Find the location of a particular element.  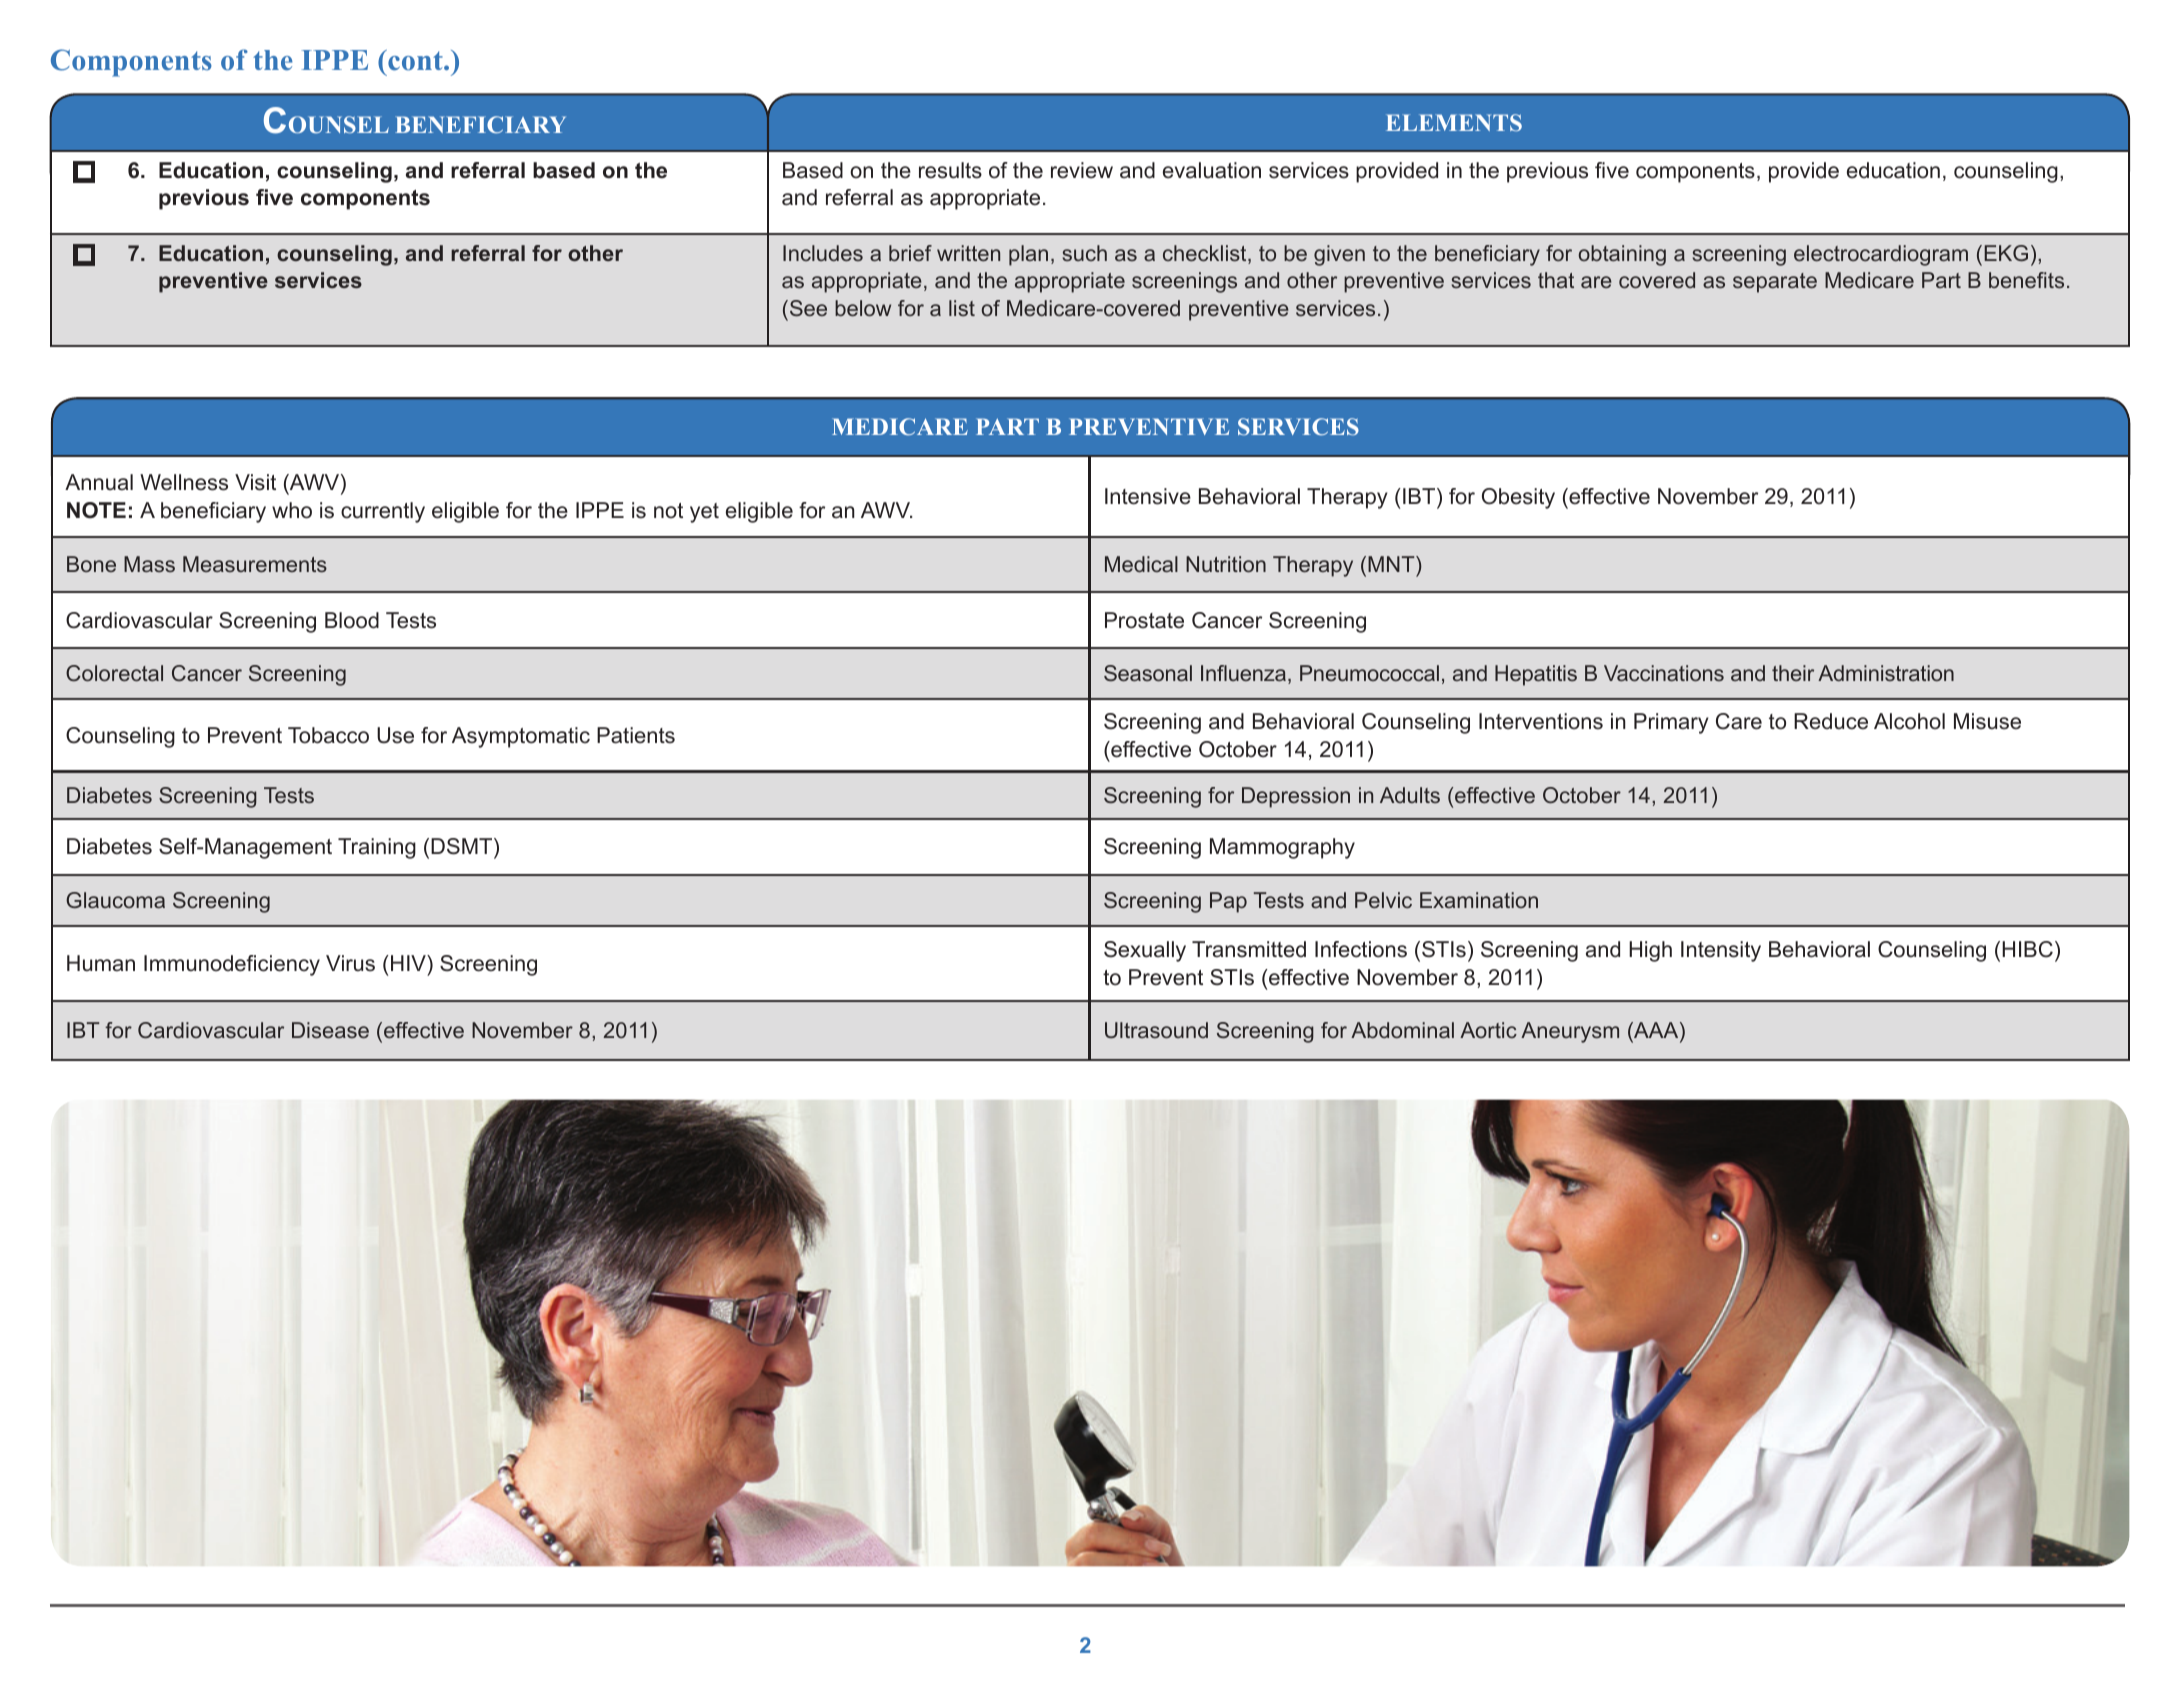

Disease is located at coordinates (330, 1030).
